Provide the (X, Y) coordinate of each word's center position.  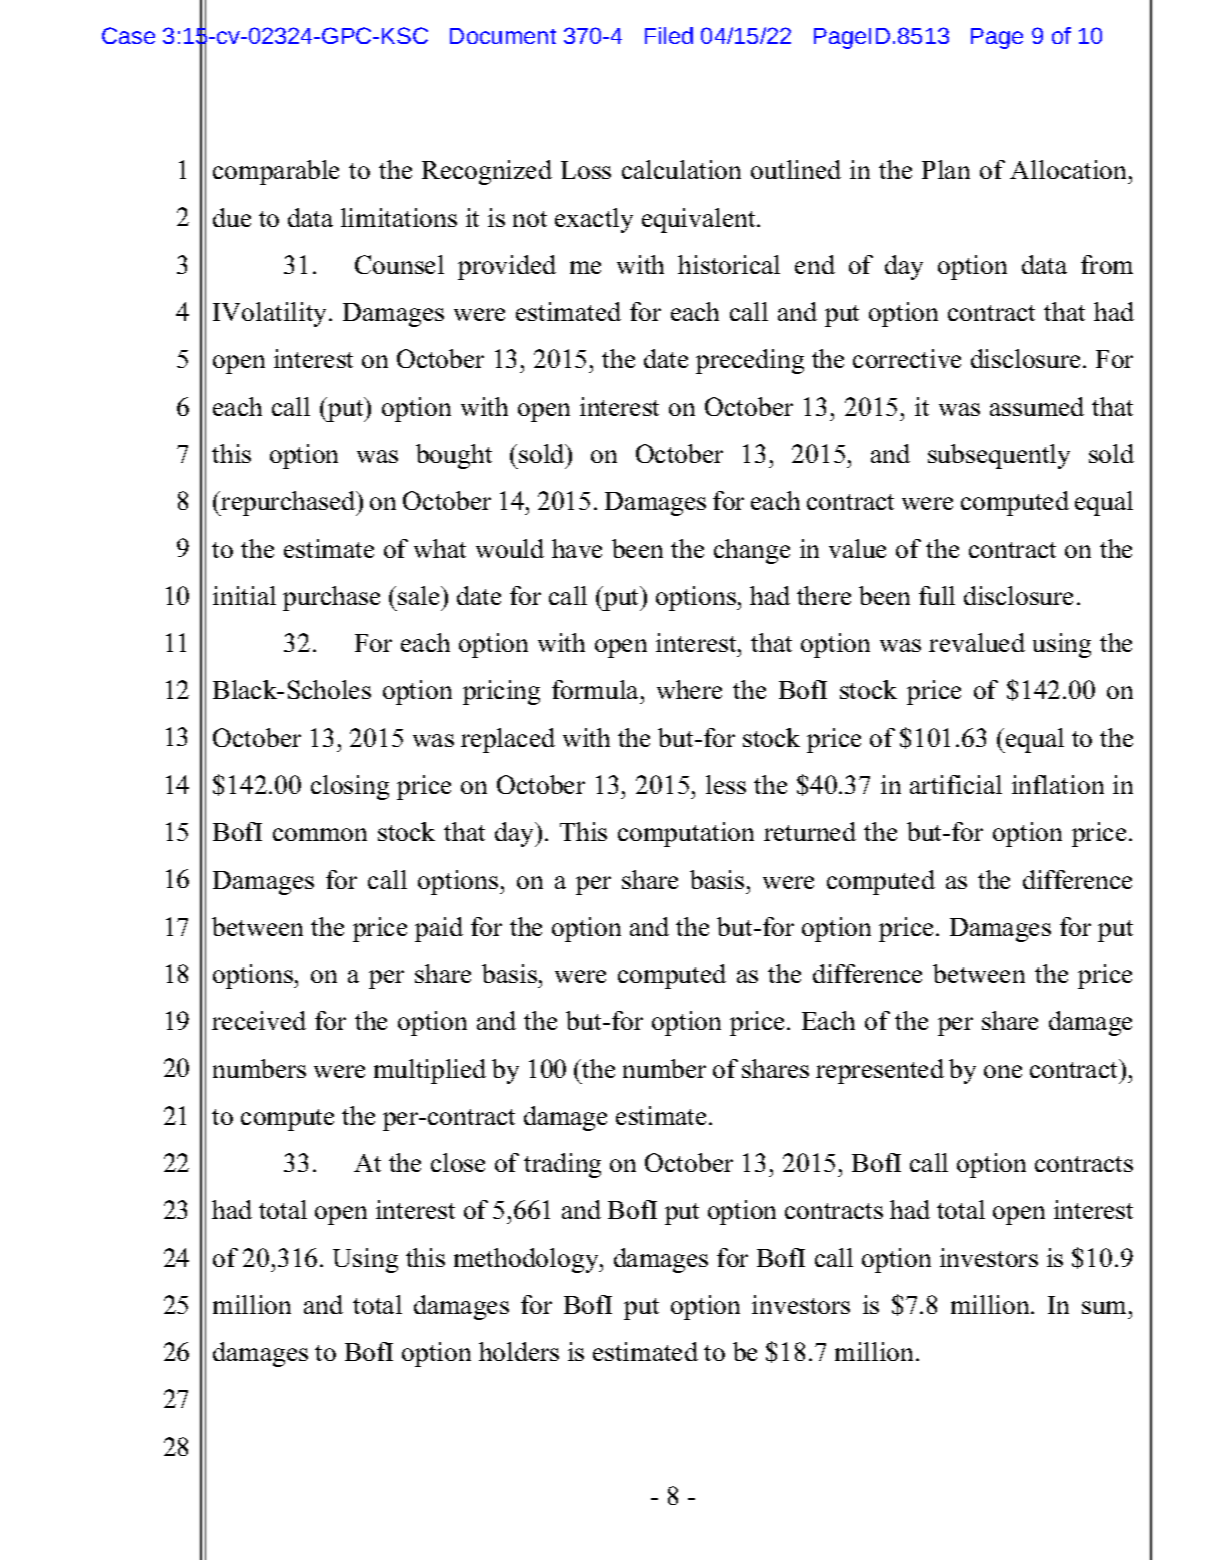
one (1003, 1071)
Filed (669, 35)
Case (128, 35)
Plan (946, 169)
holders (519, 1351)
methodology (527, 1260)
